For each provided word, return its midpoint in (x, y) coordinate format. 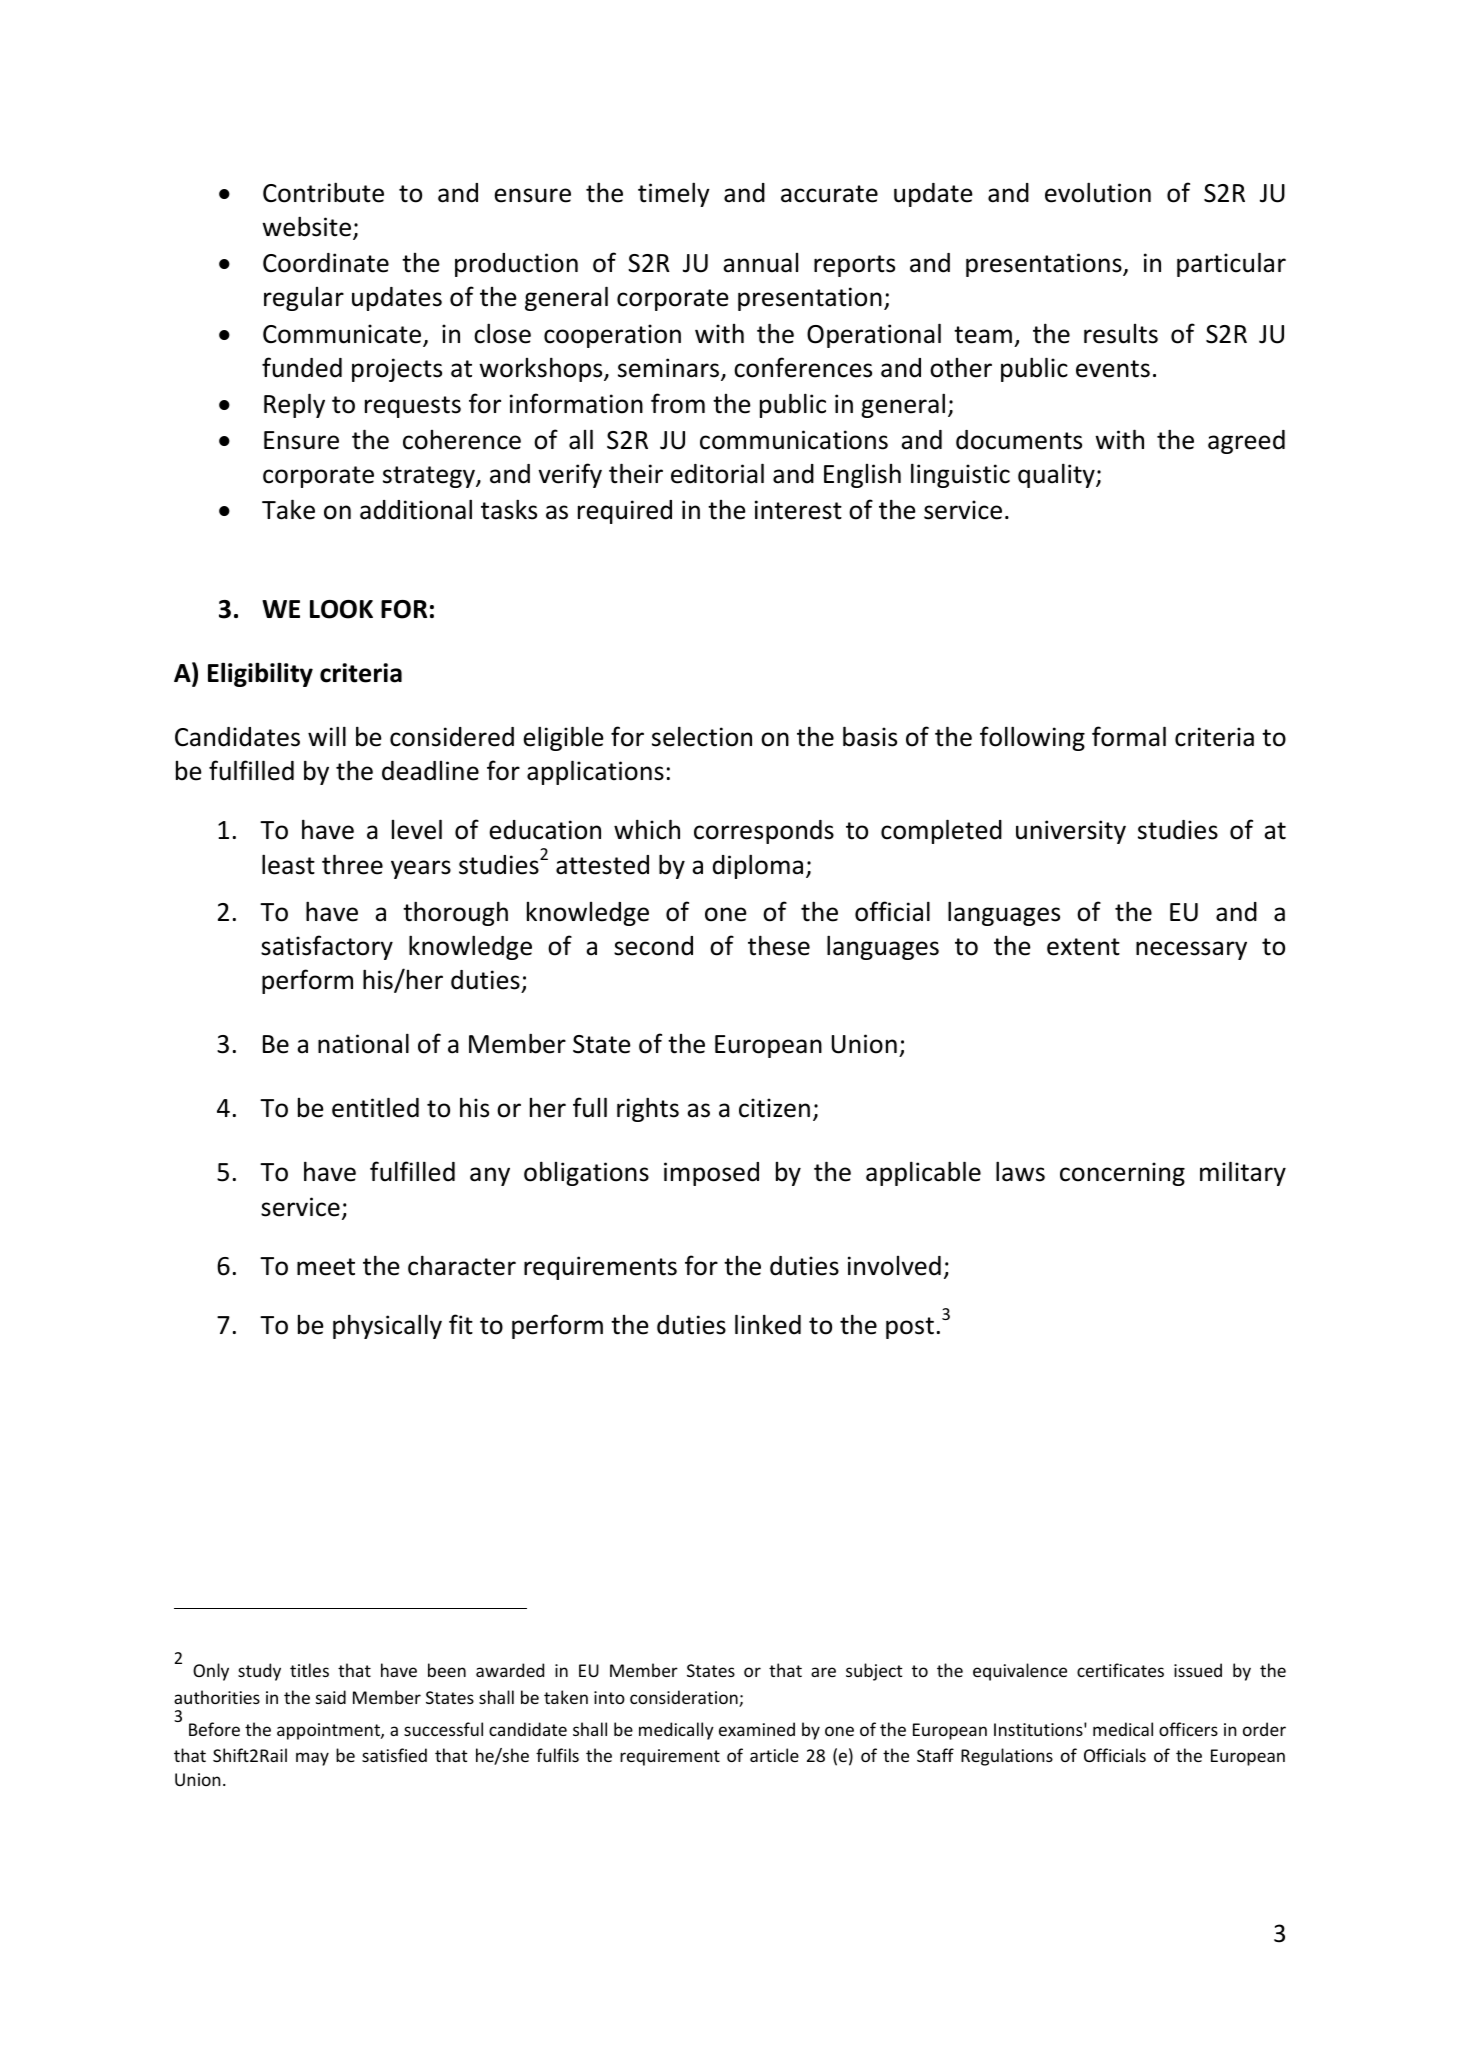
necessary (1191, 950)
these (779, 945)
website (308, 227)
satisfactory (327, 947)
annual (760, 263)
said (331, 1697)
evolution (1098, 192)
